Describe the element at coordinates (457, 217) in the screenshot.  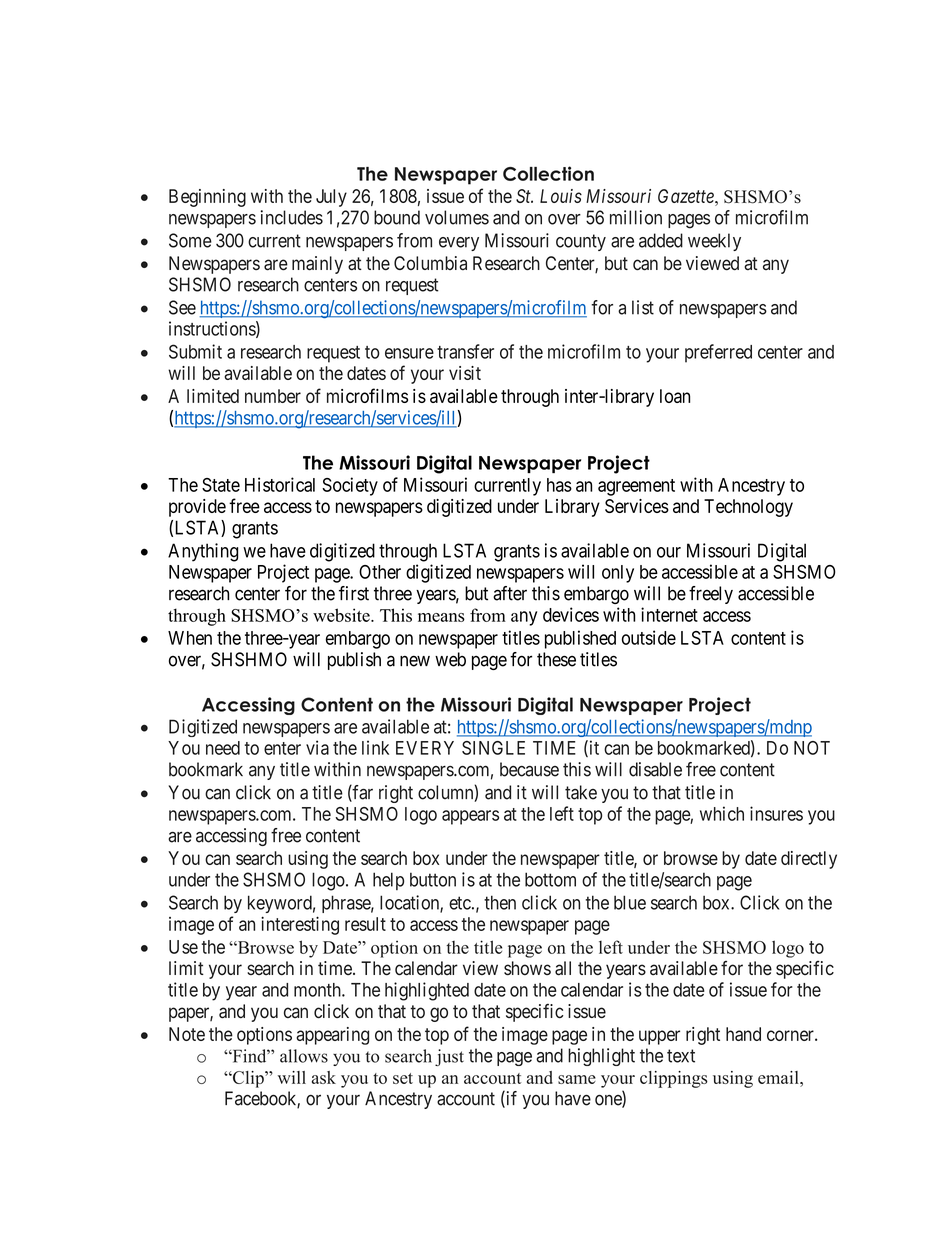
I see `volumes` at that location.
